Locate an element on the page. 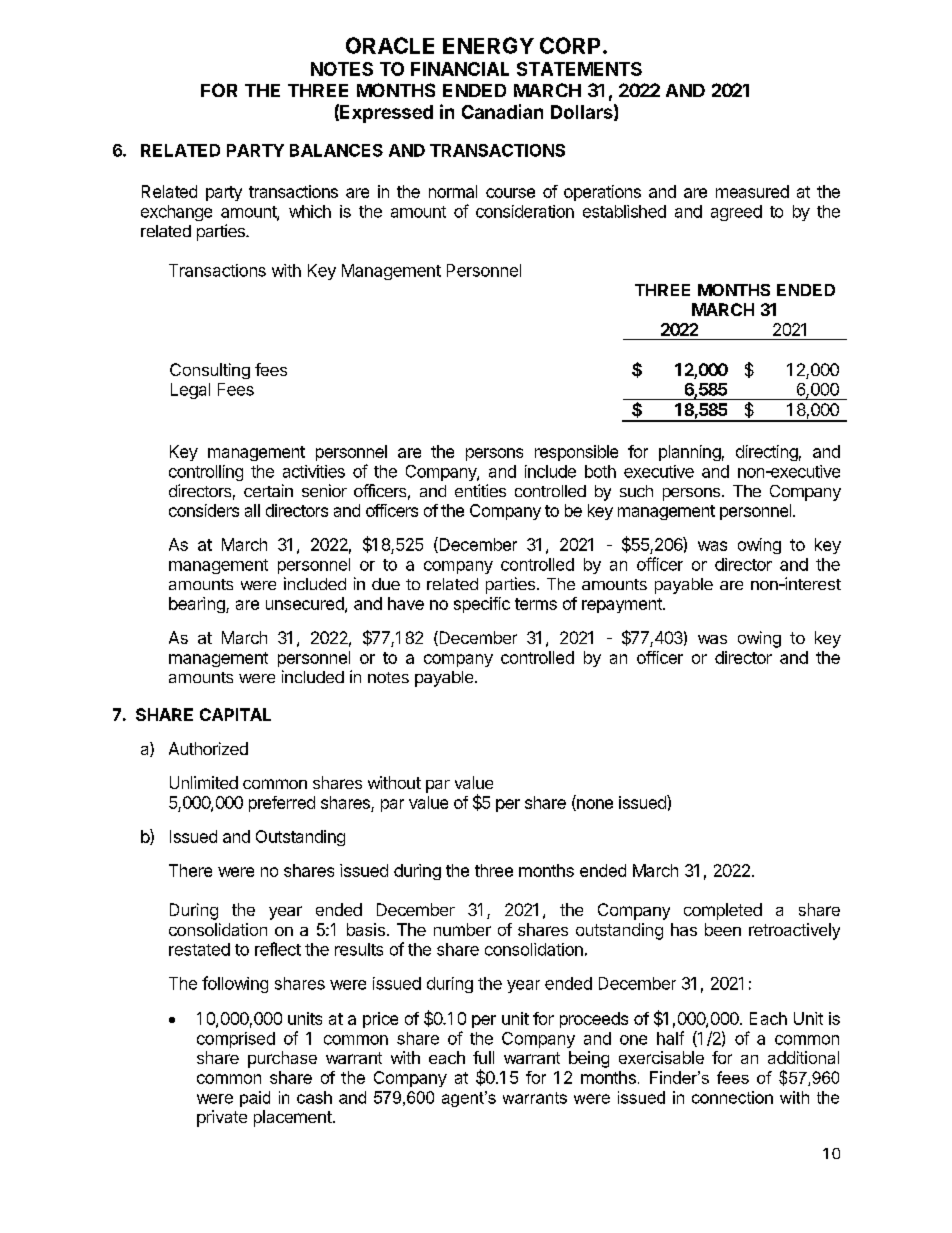 Image resolution: width=952 pixels, height=1233 pixels. specific is located at coordinates (482, 605).
